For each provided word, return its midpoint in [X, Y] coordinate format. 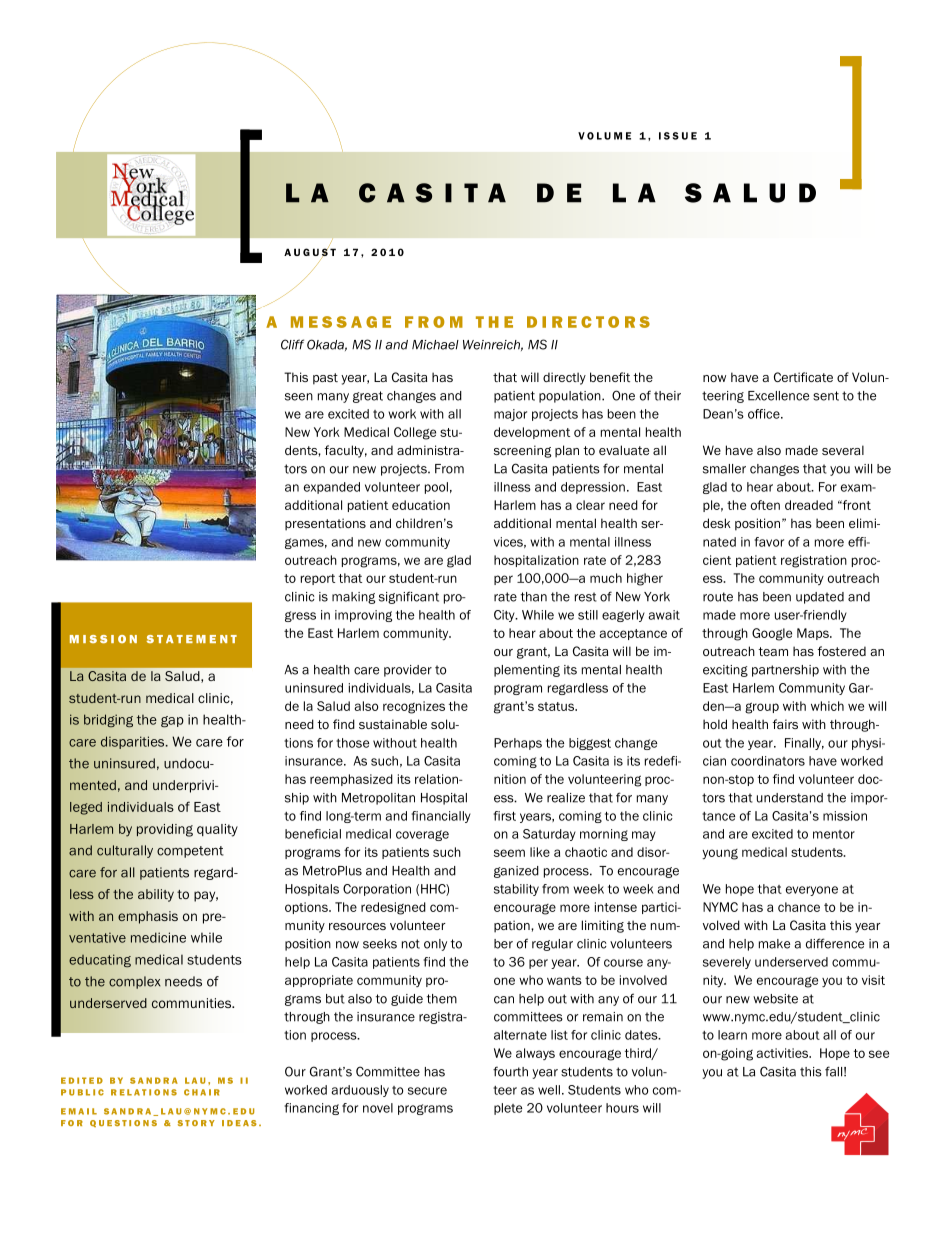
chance [799, 907]
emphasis [148, 917]
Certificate [803, 377]
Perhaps [518, 744]
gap [172, 722]
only [435, 945]
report [318, 579]
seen [299, 397]
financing [311, 1109]
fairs [785, 724]
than [534, 597]
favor [769, 542]
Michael [435, 345]
